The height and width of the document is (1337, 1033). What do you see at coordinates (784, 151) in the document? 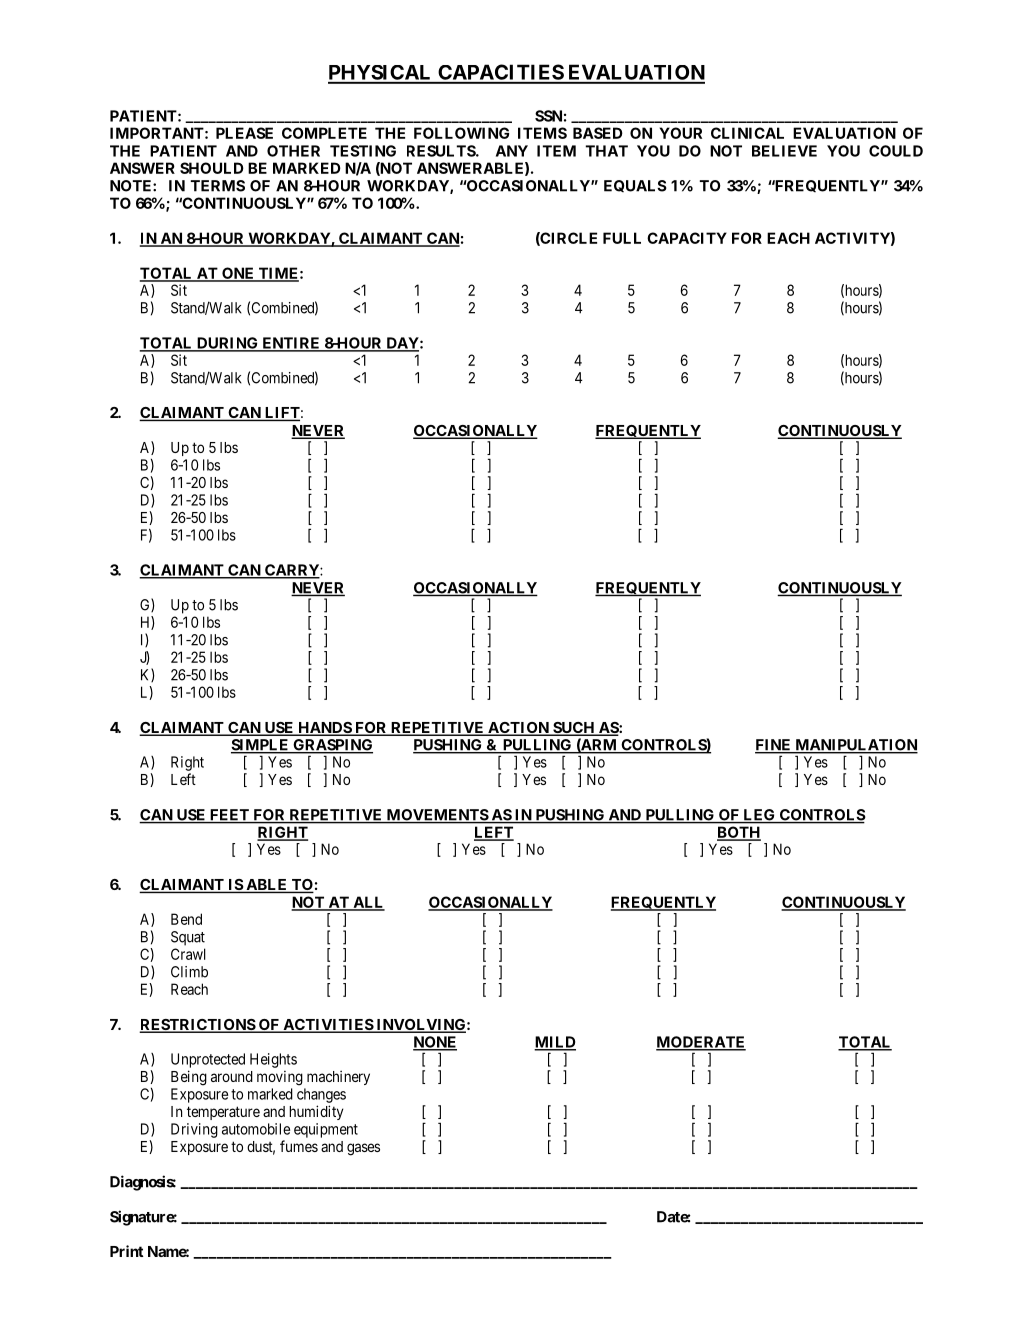
I see `BELIEVE` at bounding box center [784, 151].
